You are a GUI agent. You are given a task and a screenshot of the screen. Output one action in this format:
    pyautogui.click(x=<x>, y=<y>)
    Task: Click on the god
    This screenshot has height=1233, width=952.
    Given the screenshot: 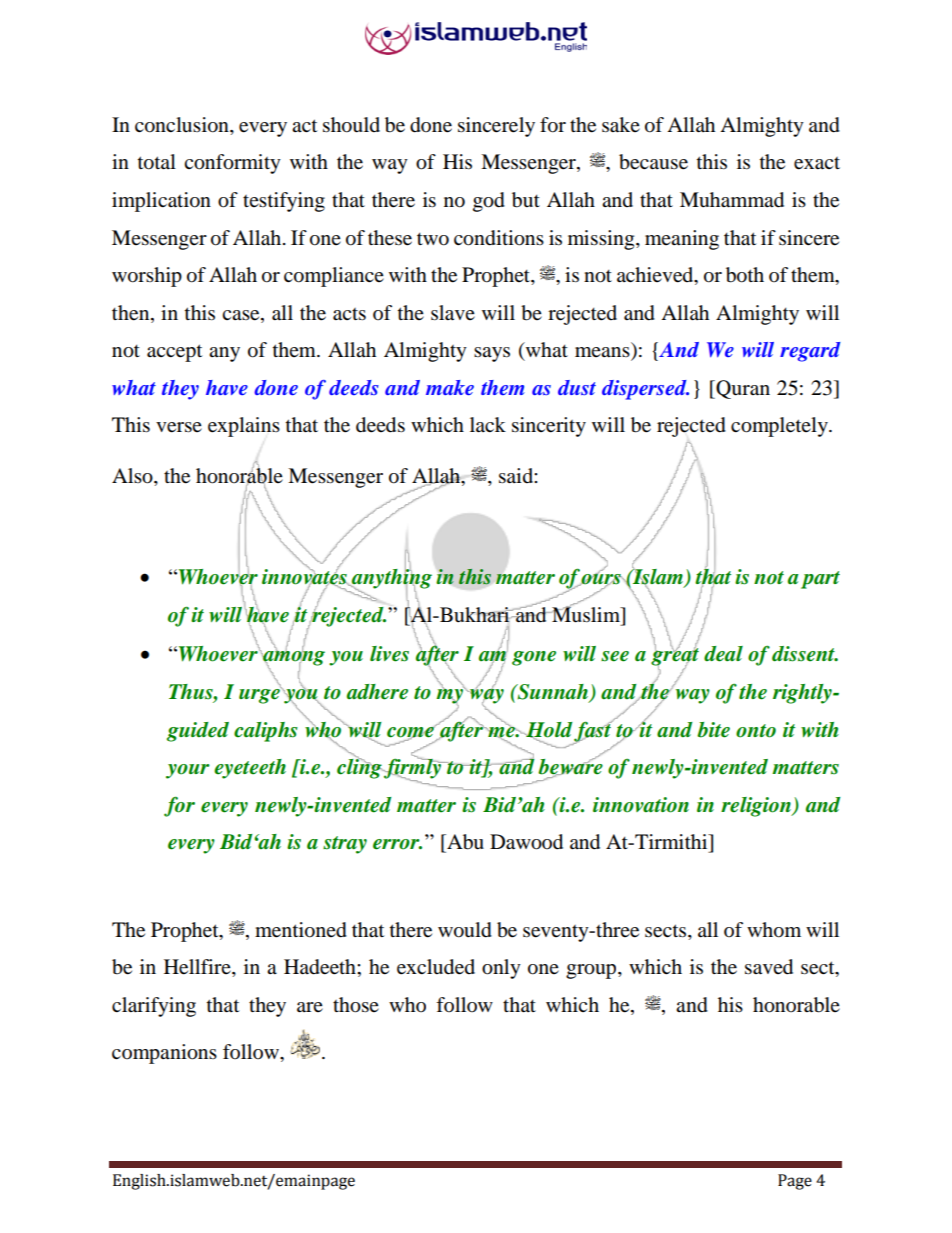 What is the action you would take?
    pyautogui.click(x=489, y=202)
